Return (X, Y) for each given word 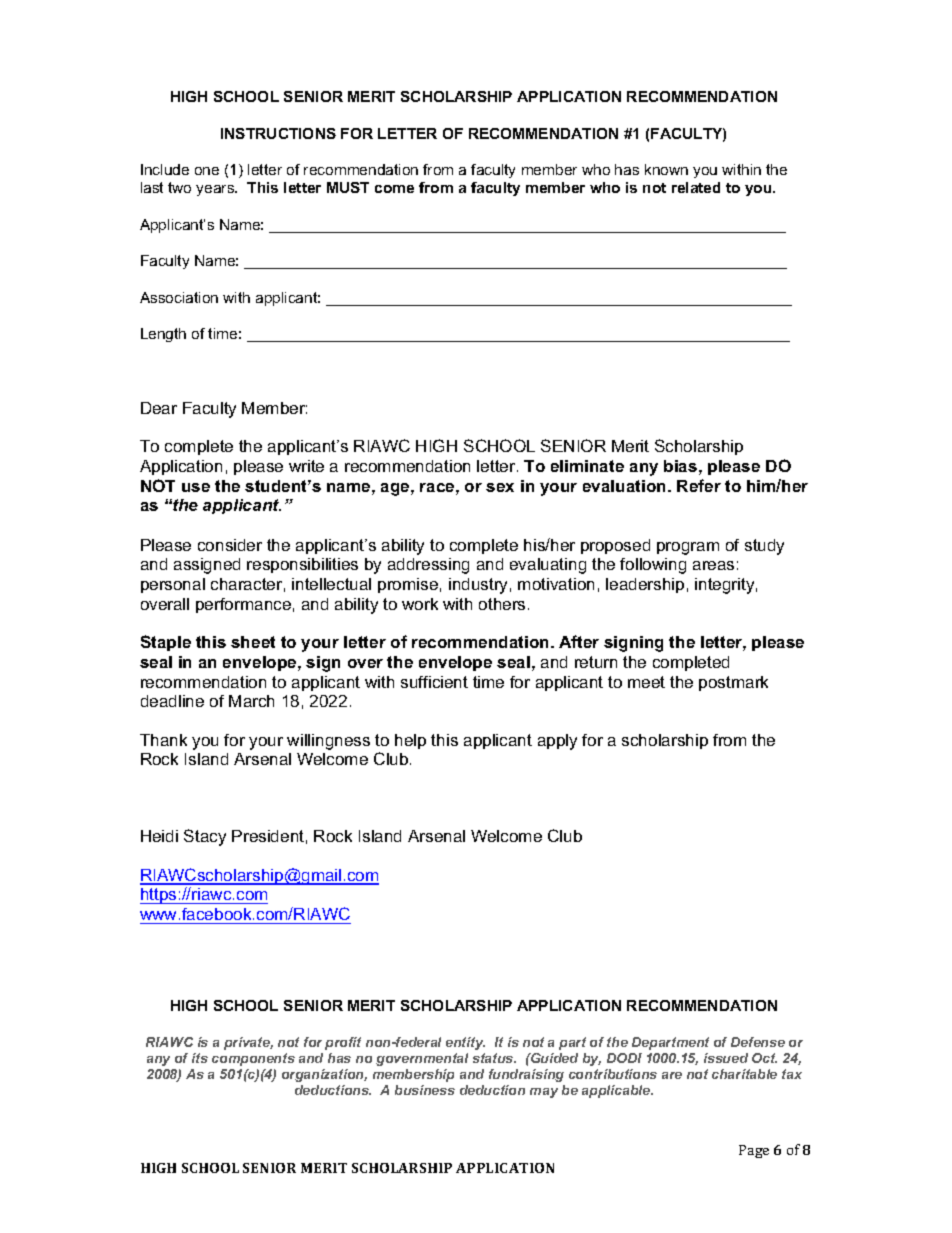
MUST (348, 187)
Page (754, 1151)
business (425, 1090)
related (696, 187)
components (253, 1059)
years (216, 190)
